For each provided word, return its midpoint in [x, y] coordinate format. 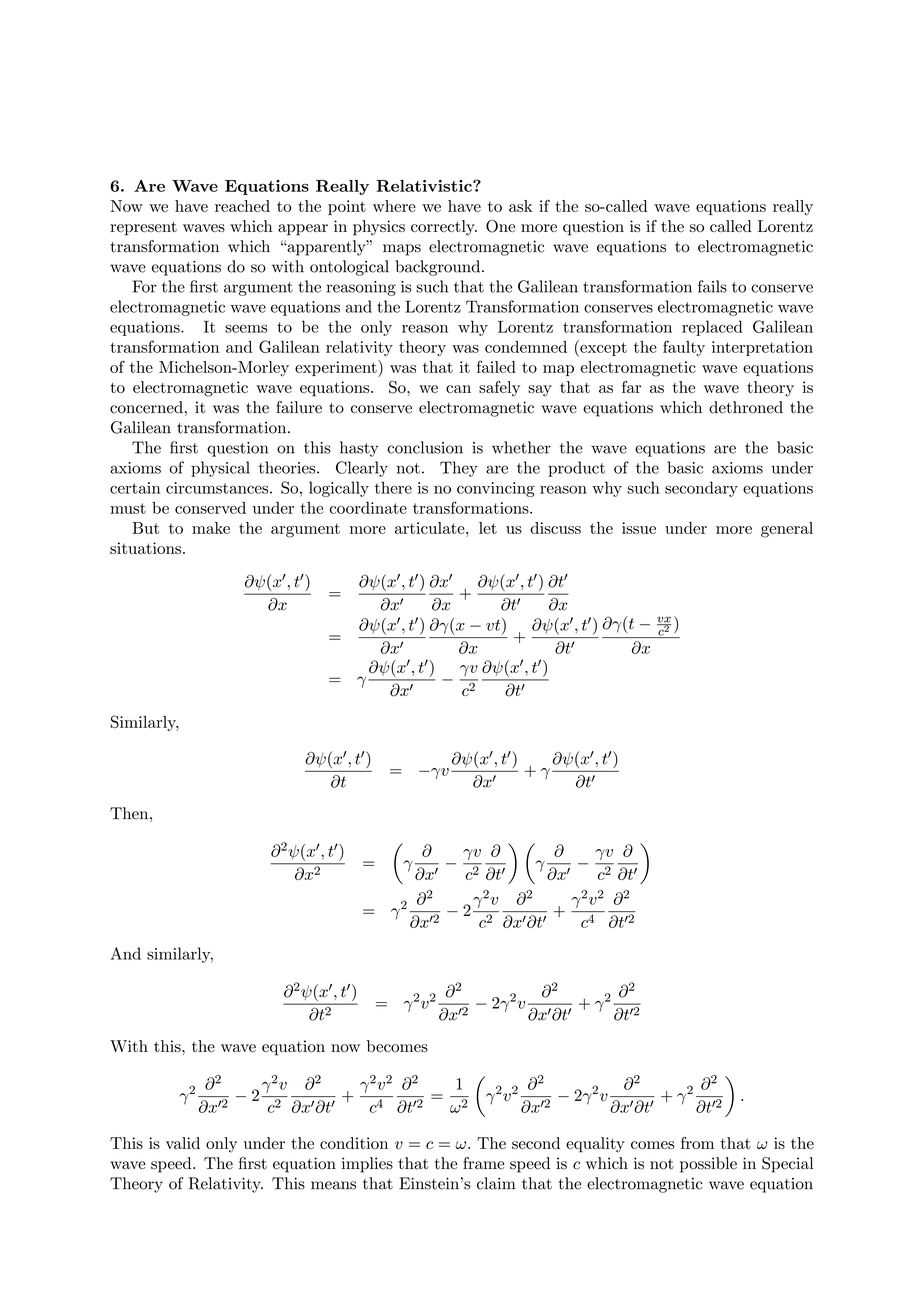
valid [183, 1143]
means [333, 1185]
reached [242, 206]
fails [712, 286]
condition [354, 1143]
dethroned [746, 407]
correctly [444, 228]
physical [220, 469]
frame [483, 1163]
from [697, 1143]
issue [639, 528]
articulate [431, 528]
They [459, 469]
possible [708, 1165]
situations [145, 548]
